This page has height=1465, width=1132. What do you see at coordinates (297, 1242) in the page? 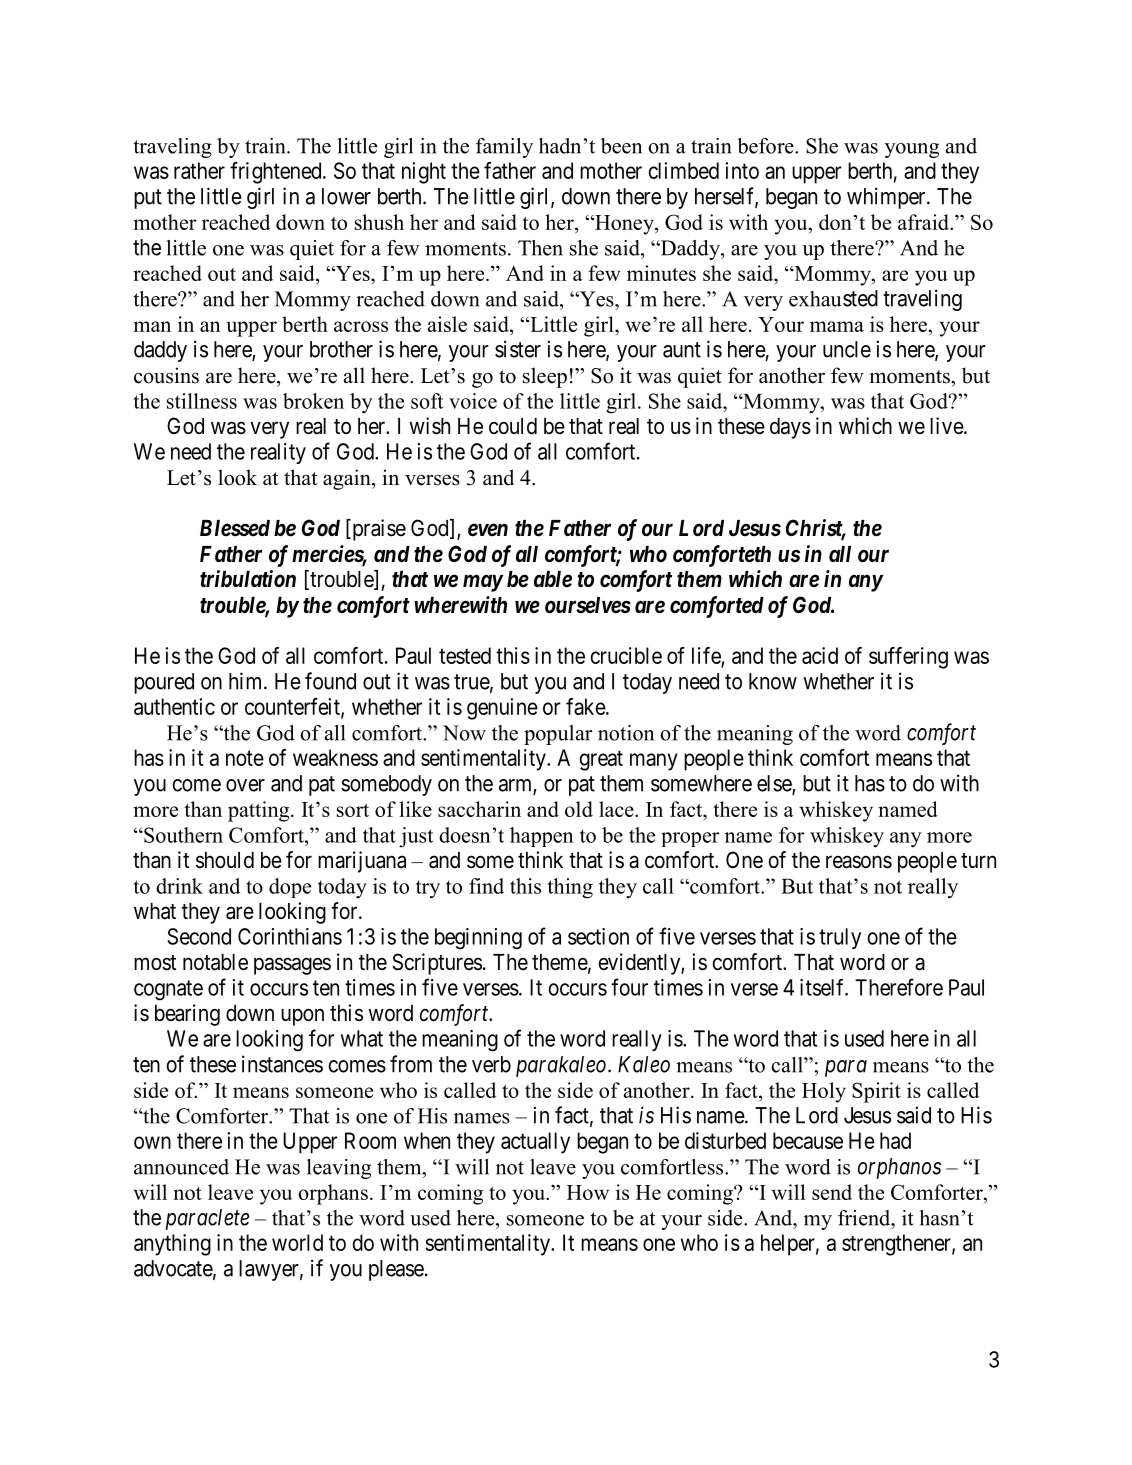
I see `world` at bounding box center [297, 1242].
